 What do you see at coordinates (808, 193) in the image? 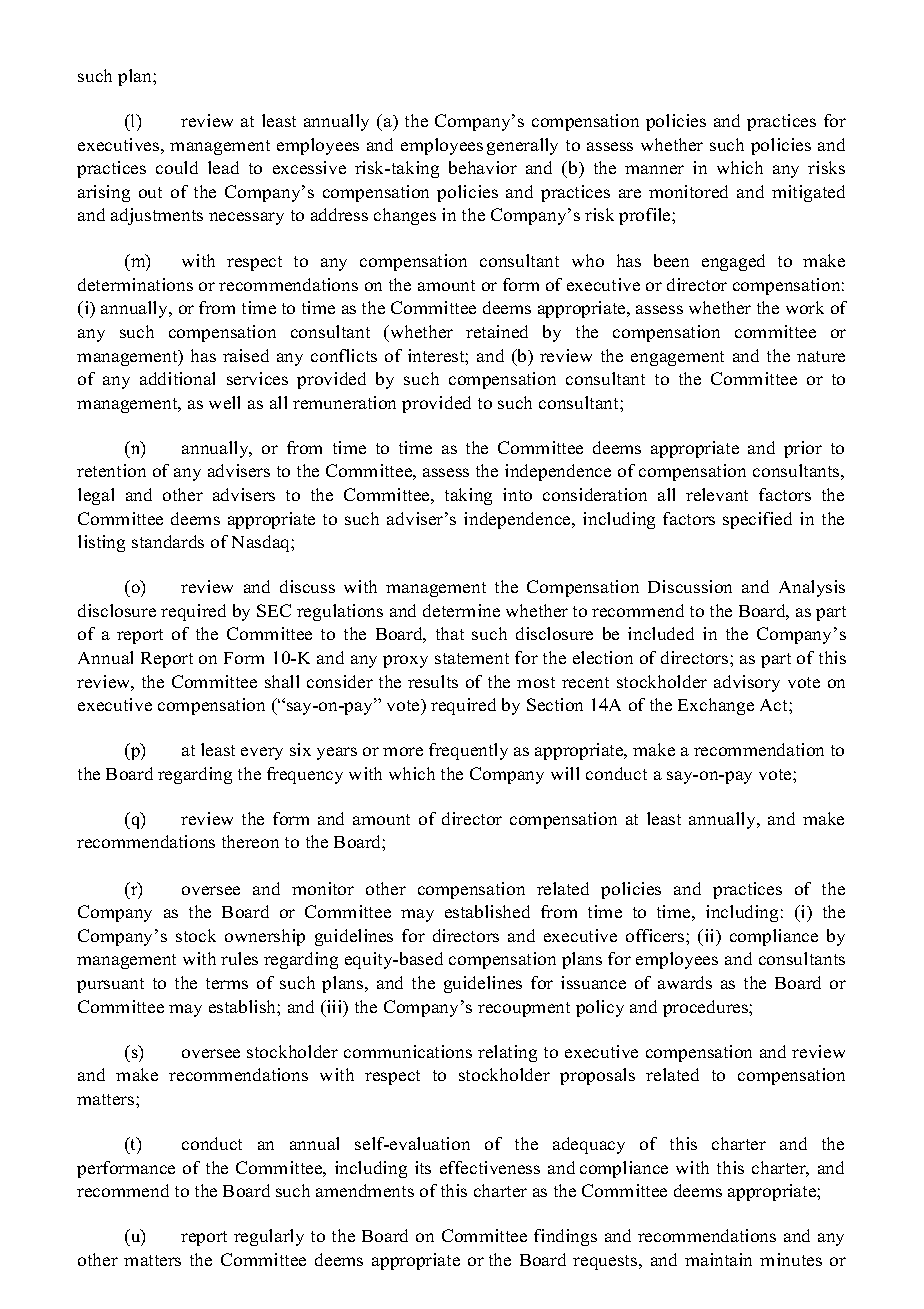
I see `mitigated` at bounding box center [808, 193].
